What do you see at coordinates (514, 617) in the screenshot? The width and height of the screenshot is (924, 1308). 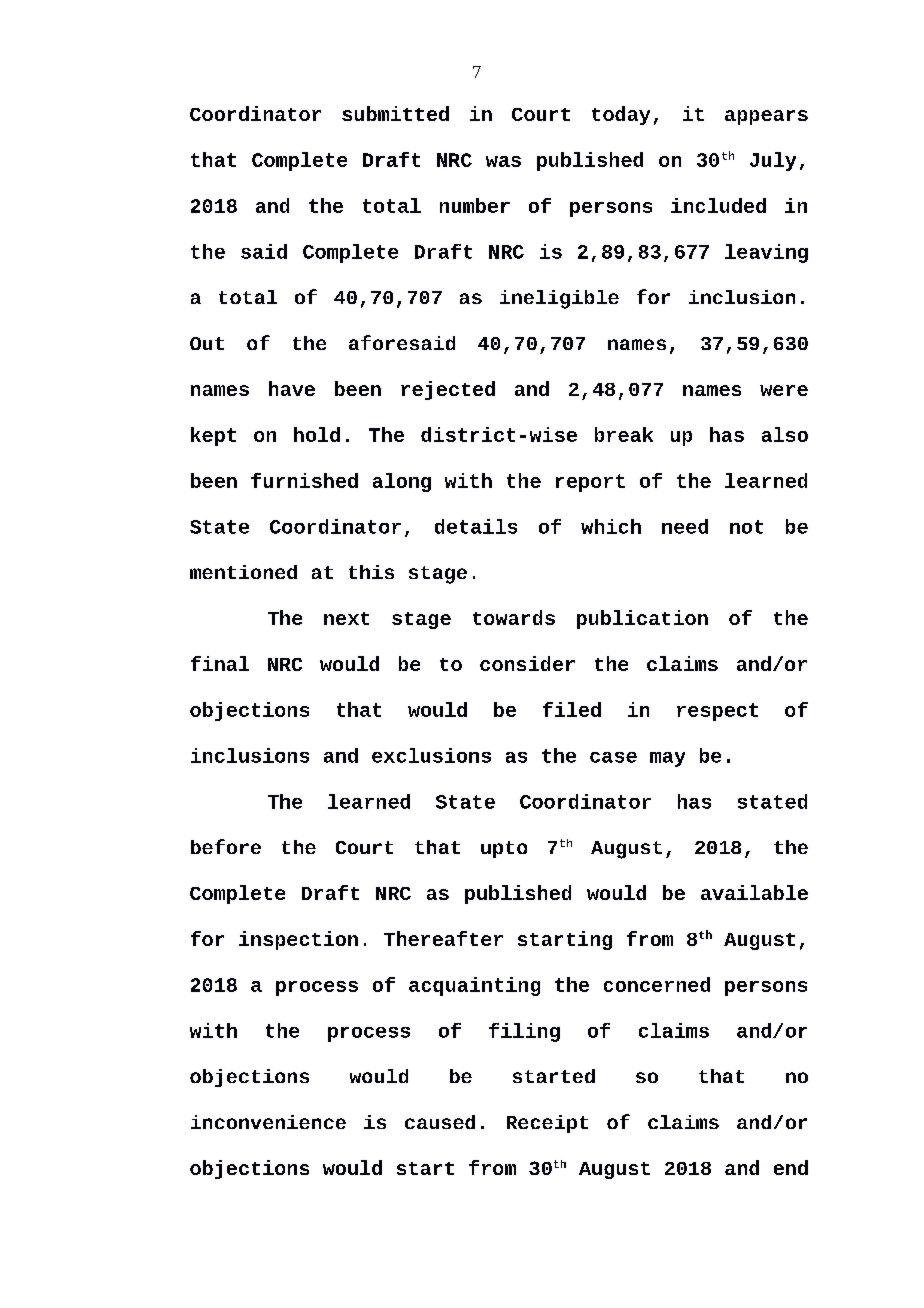 I see `towards` at bounding box center [514, 617].
